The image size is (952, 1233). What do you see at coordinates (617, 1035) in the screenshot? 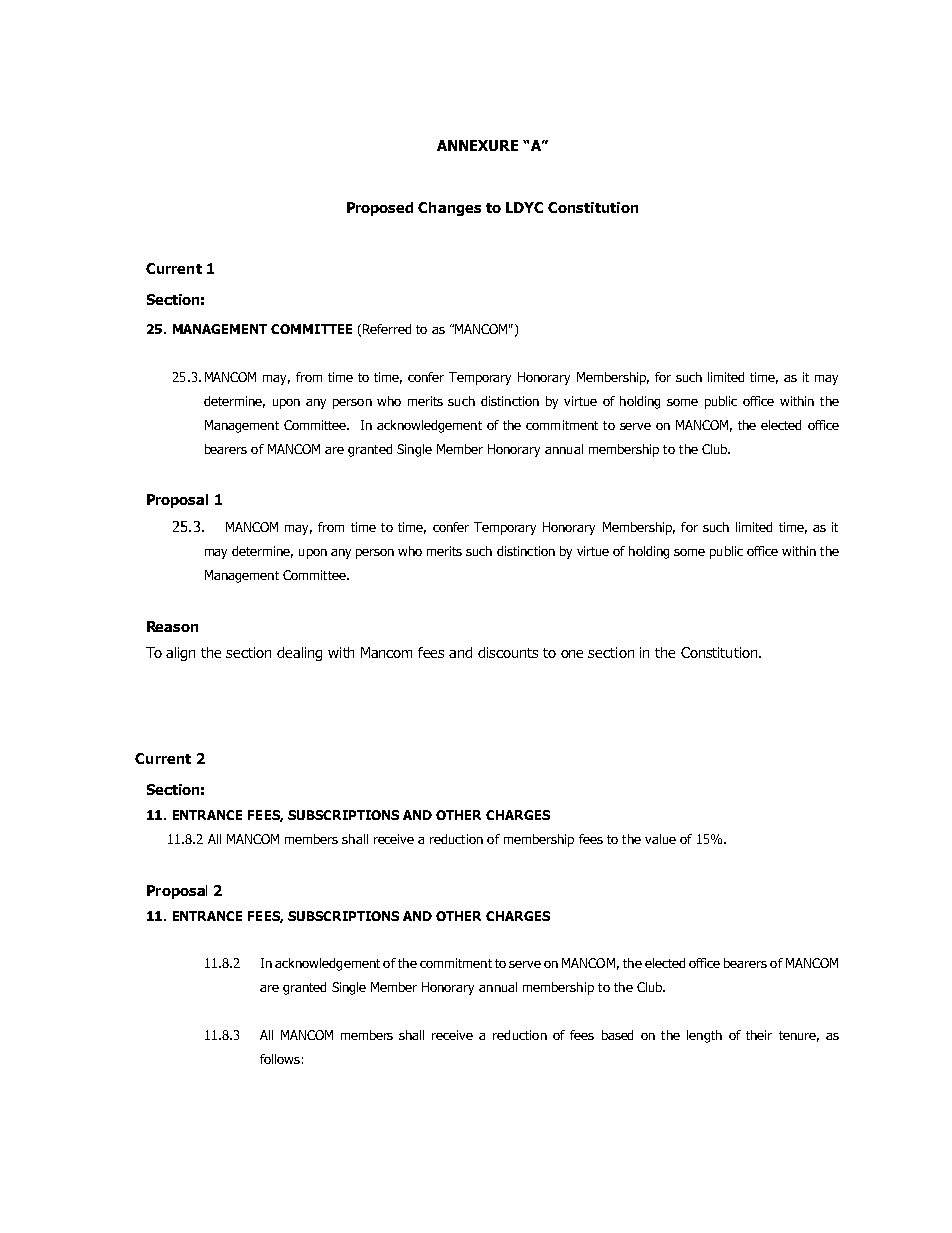
I see `based` at bounding box center [617, 1035].
